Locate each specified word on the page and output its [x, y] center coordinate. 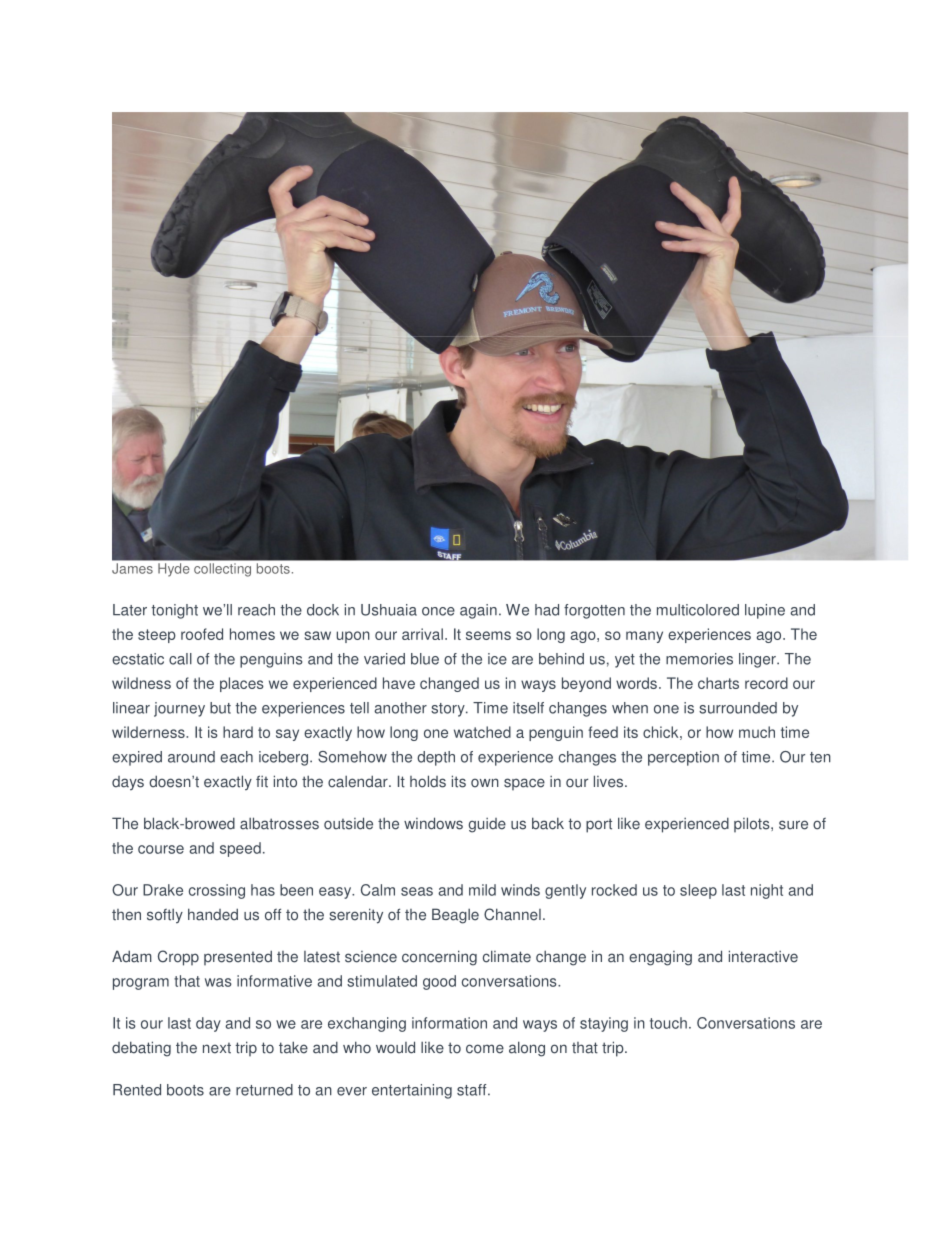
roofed [202, 634]
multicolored [698, 610]
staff [473, 1090]
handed [213, 914]
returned [264, 1090]
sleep [698, 891]
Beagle [455, 916]
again [478, 611]
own [485, 783]
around [191, 757]
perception [683, 758]
